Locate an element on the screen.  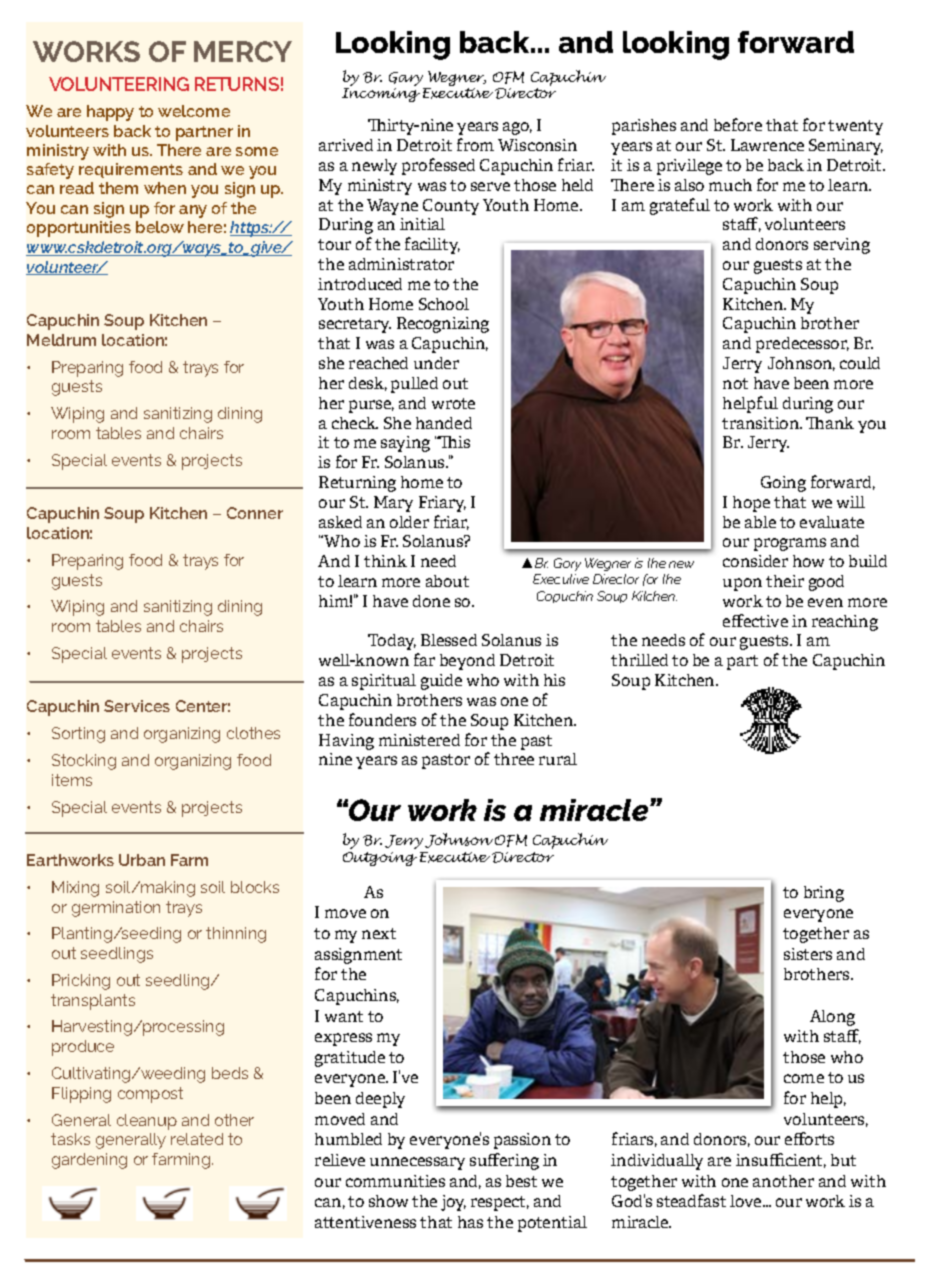
effective is located at coordinates (755, 620).
